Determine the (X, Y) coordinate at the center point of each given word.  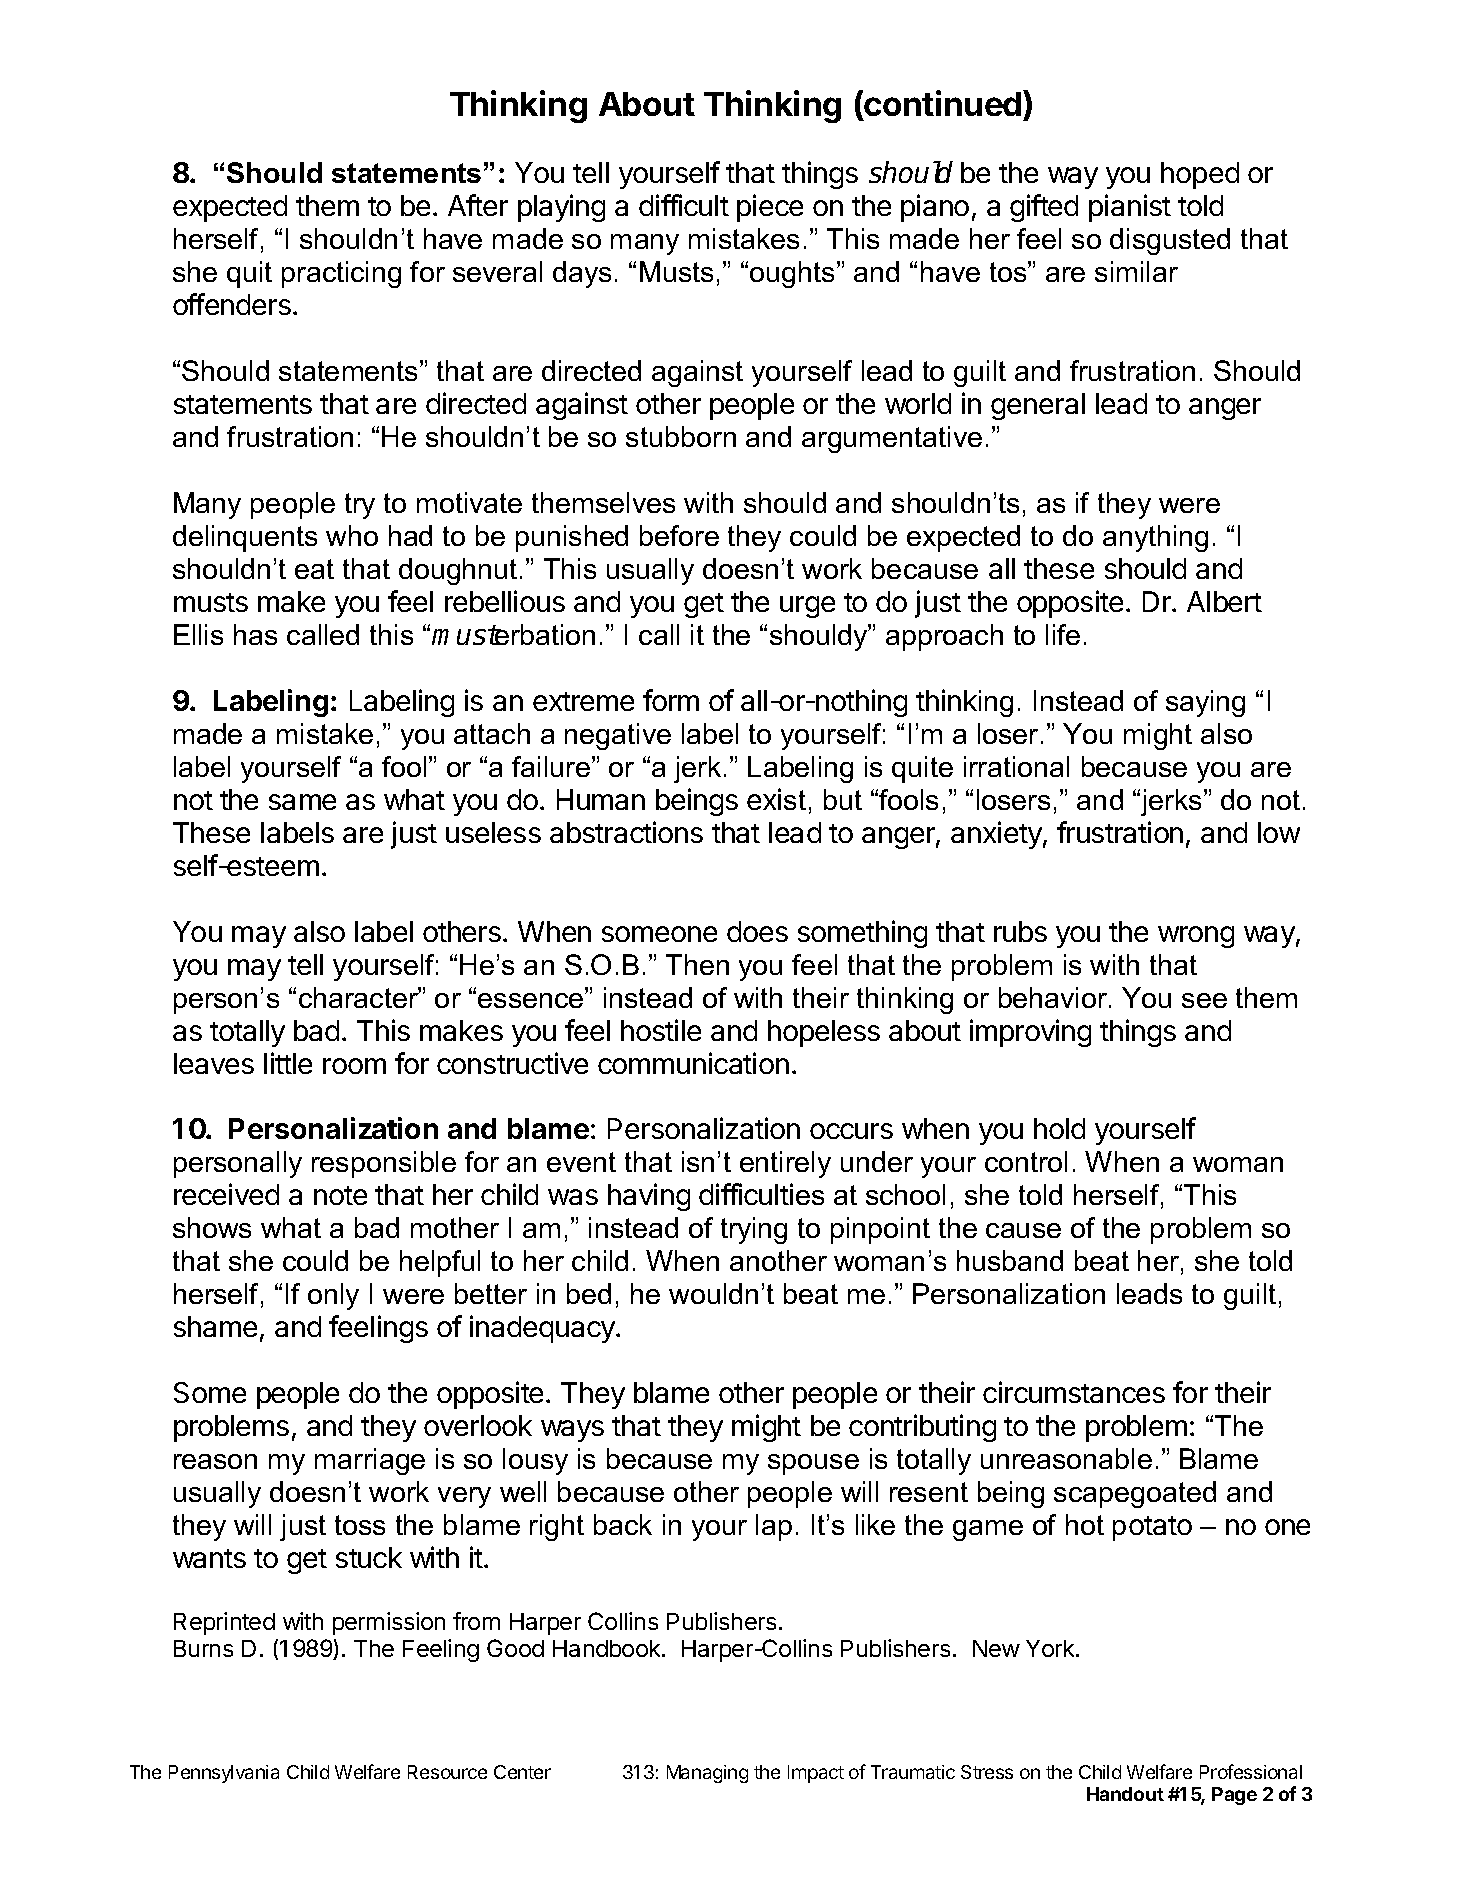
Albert (1224, 601)
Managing (707, 1774)
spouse (813, 1464)
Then (697, 964)
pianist (1130, 208)
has (255, 634)
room (354, 1066)
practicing (341, 274)
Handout (1125, 1794)
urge (807, 607)
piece (770, 208)
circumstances (1074, 1392)
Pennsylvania (224, 1774)
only (333, 1296)
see (1204, 1000)
